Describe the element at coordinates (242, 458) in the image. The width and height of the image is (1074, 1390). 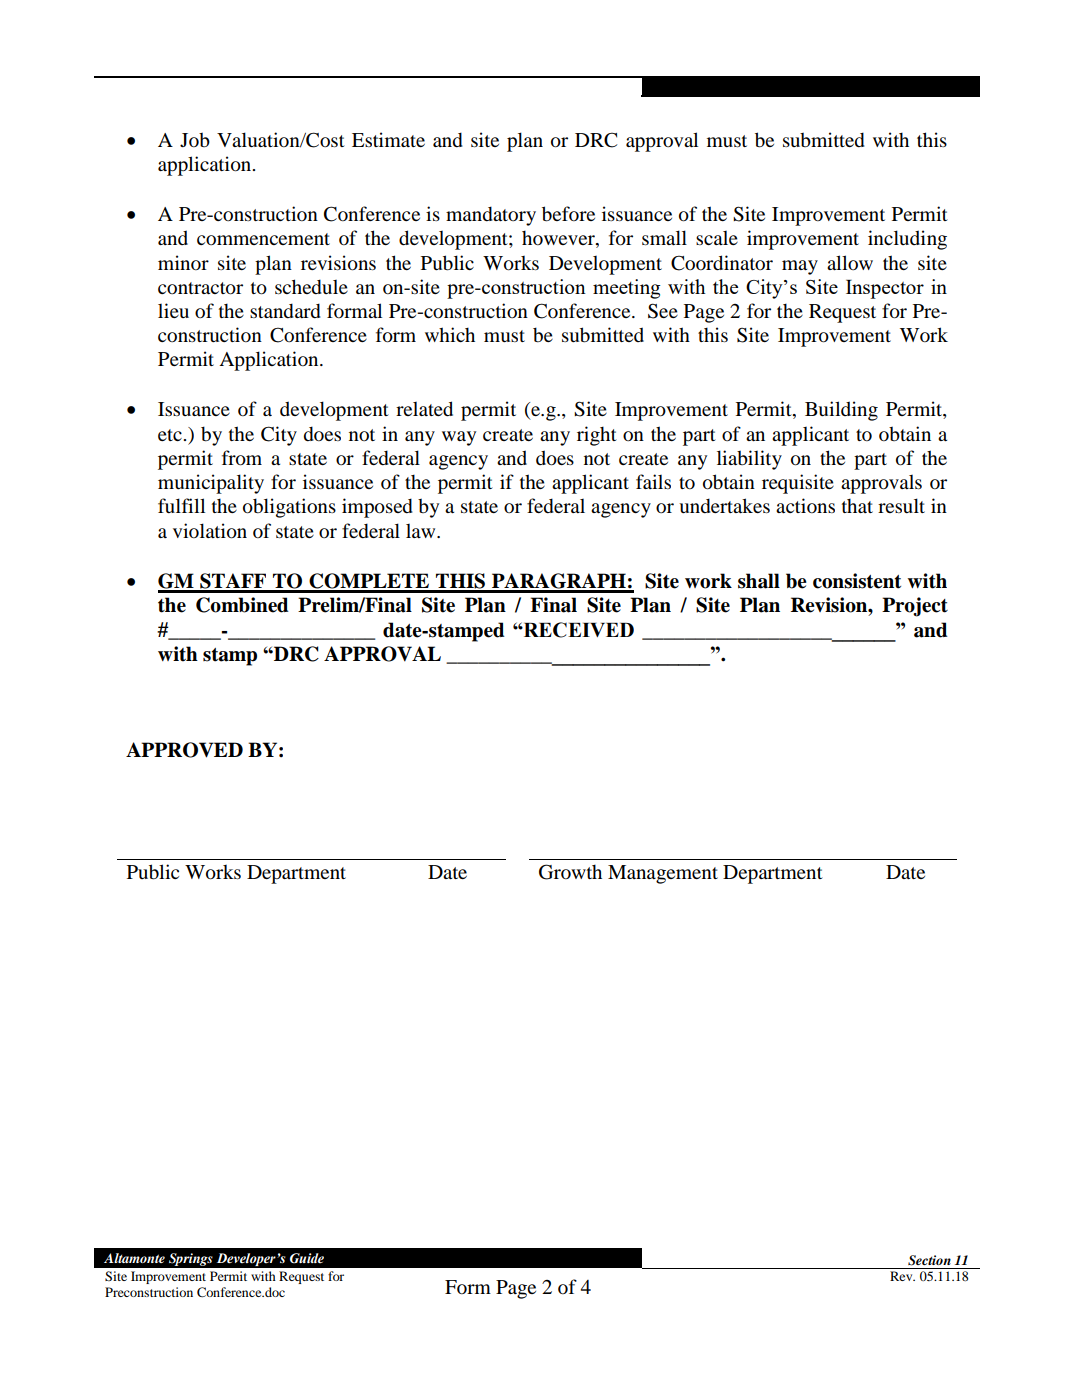
I see `from` at that location.
